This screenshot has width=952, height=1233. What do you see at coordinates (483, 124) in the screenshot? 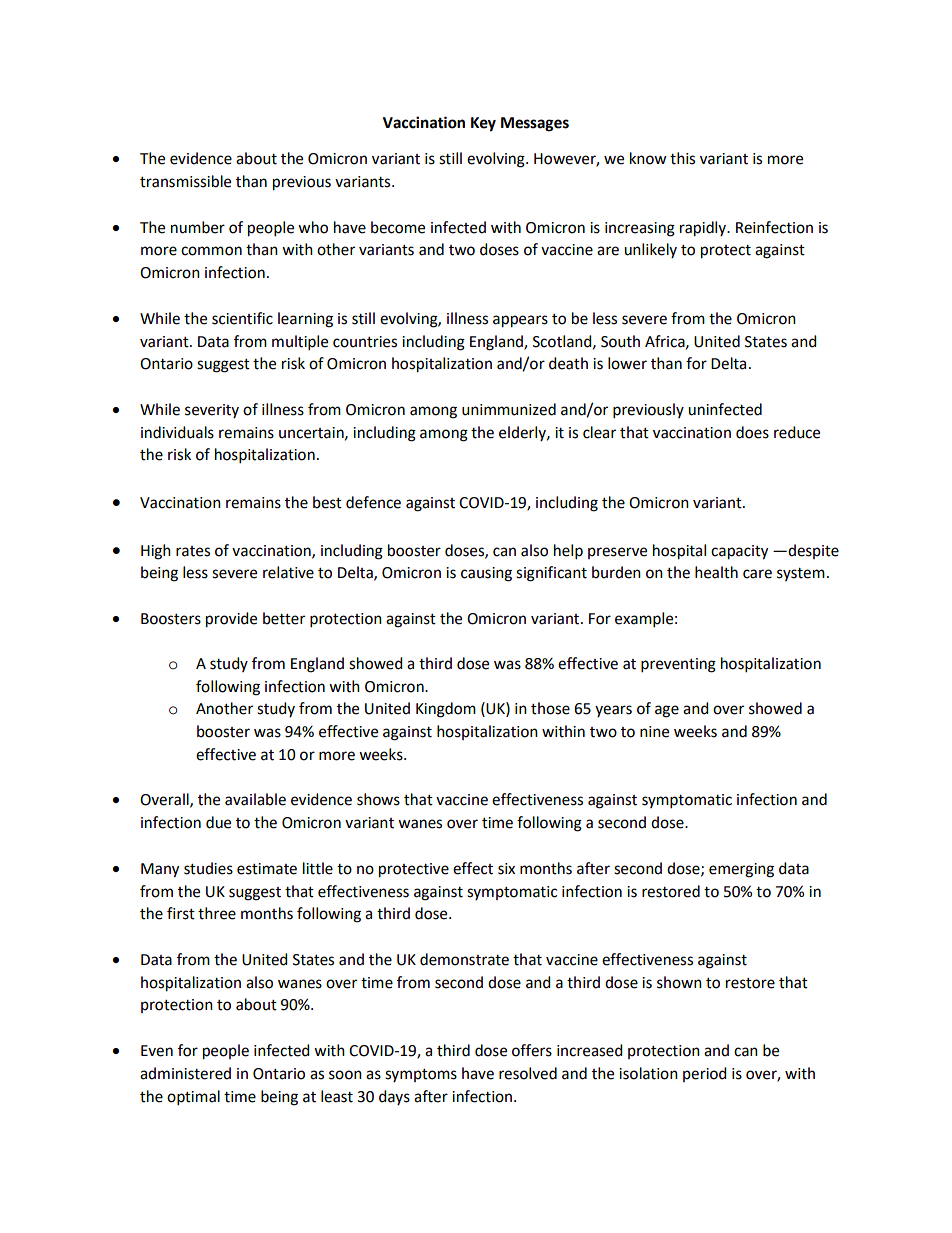
I see `Key` at bounding box center [483, 124].
